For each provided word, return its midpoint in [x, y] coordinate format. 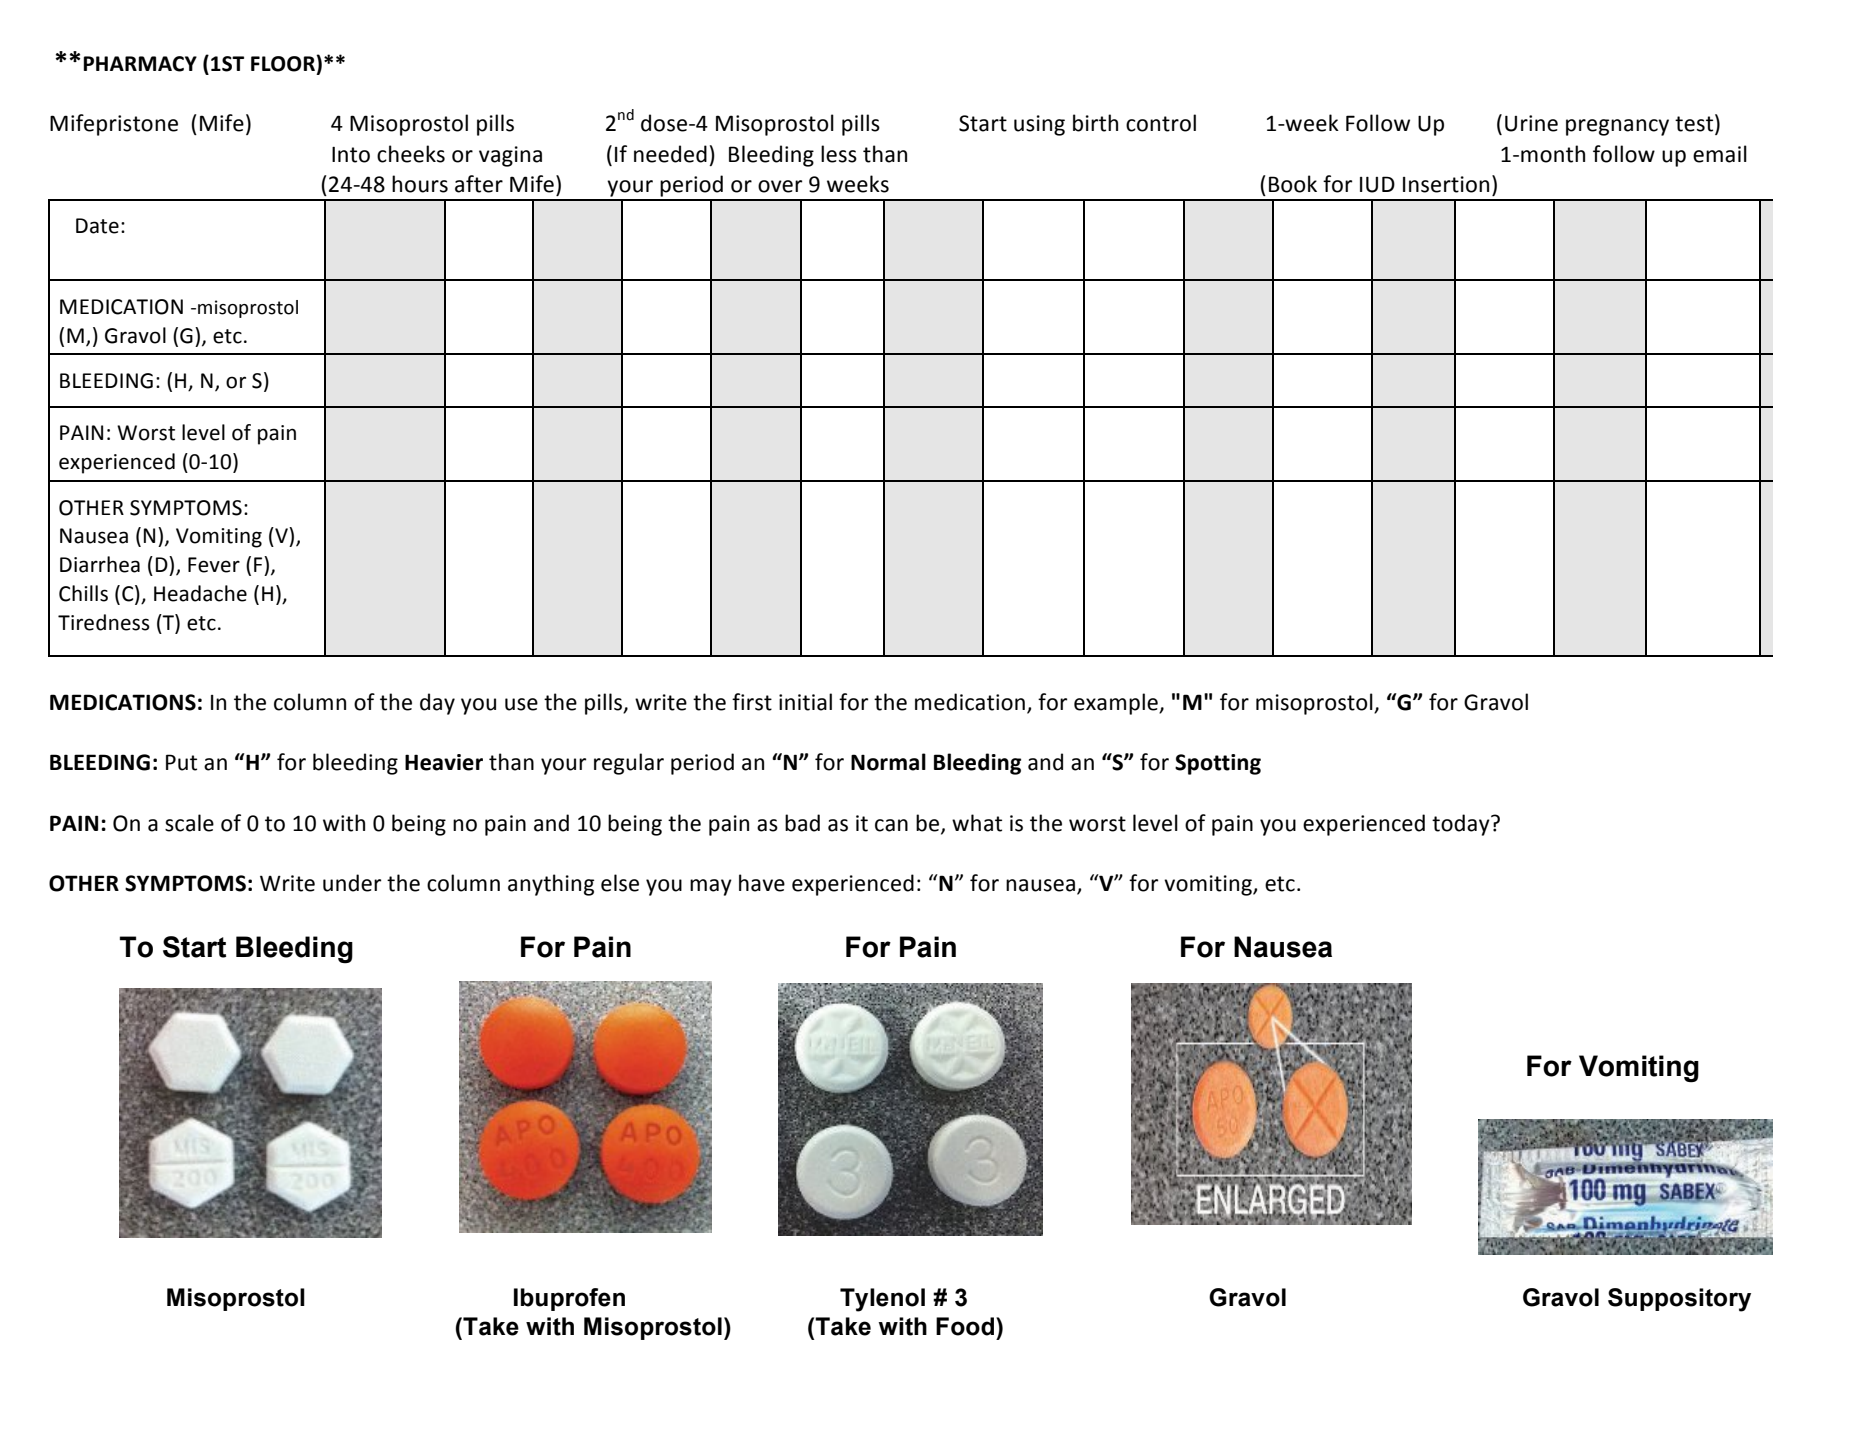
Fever [214, 565]
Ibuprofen [569, 1299]
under [352, 883]
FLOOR [284, 63]
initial [805, 702]
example [1117, 704]
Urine [1531, 123]
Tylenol [882, 1300]
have [762, 883]
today [1462, 825]
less [839, 154]
